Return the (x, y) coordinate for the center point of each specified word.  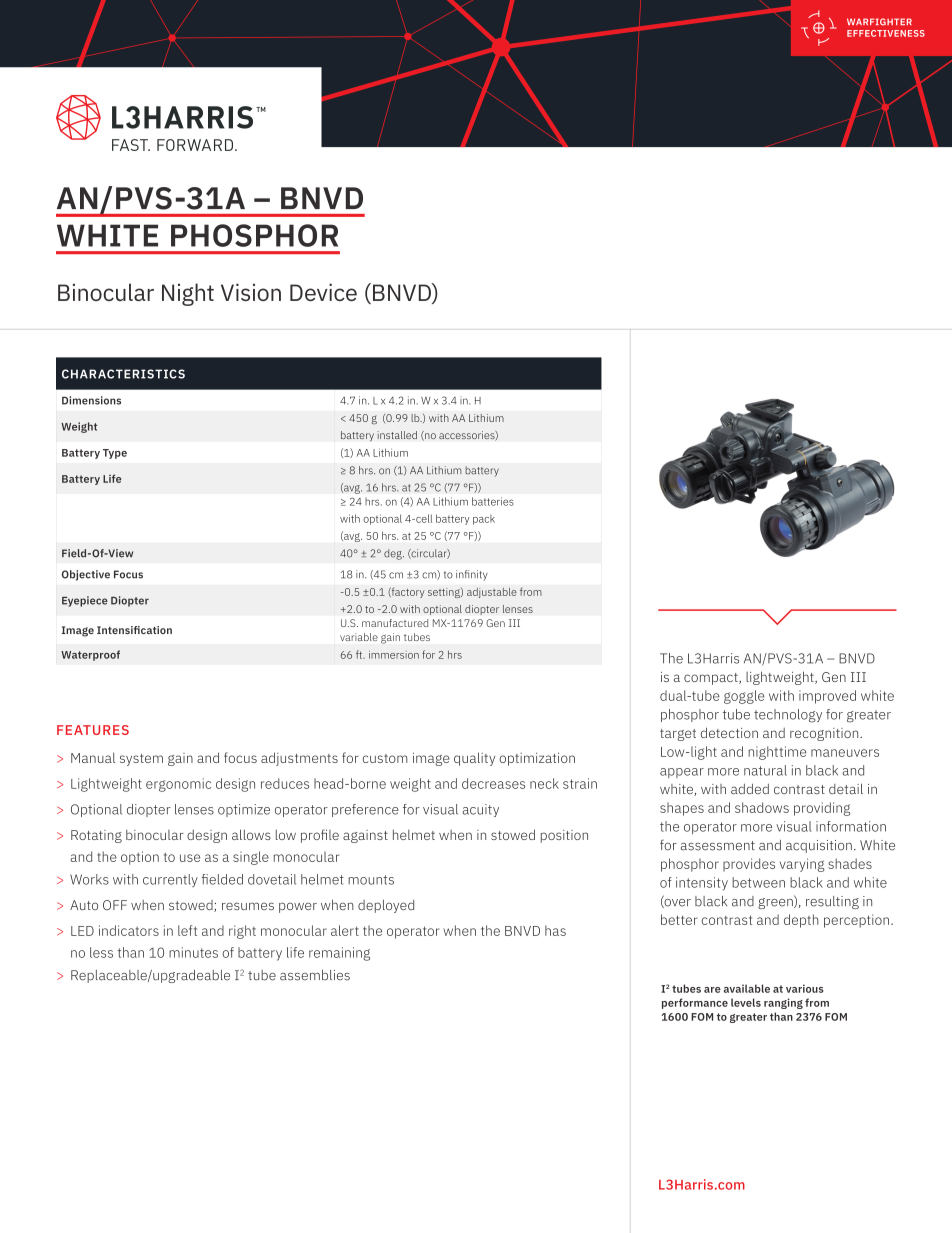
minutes (193, 952)
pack (484, 520)
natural (765, 770)
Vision (251, 292)
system (141, 760)
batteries (493, 501)
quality (474, 759)
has (555, 930)
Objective (86, 575)
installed (397, 435)
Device (323, 292)
